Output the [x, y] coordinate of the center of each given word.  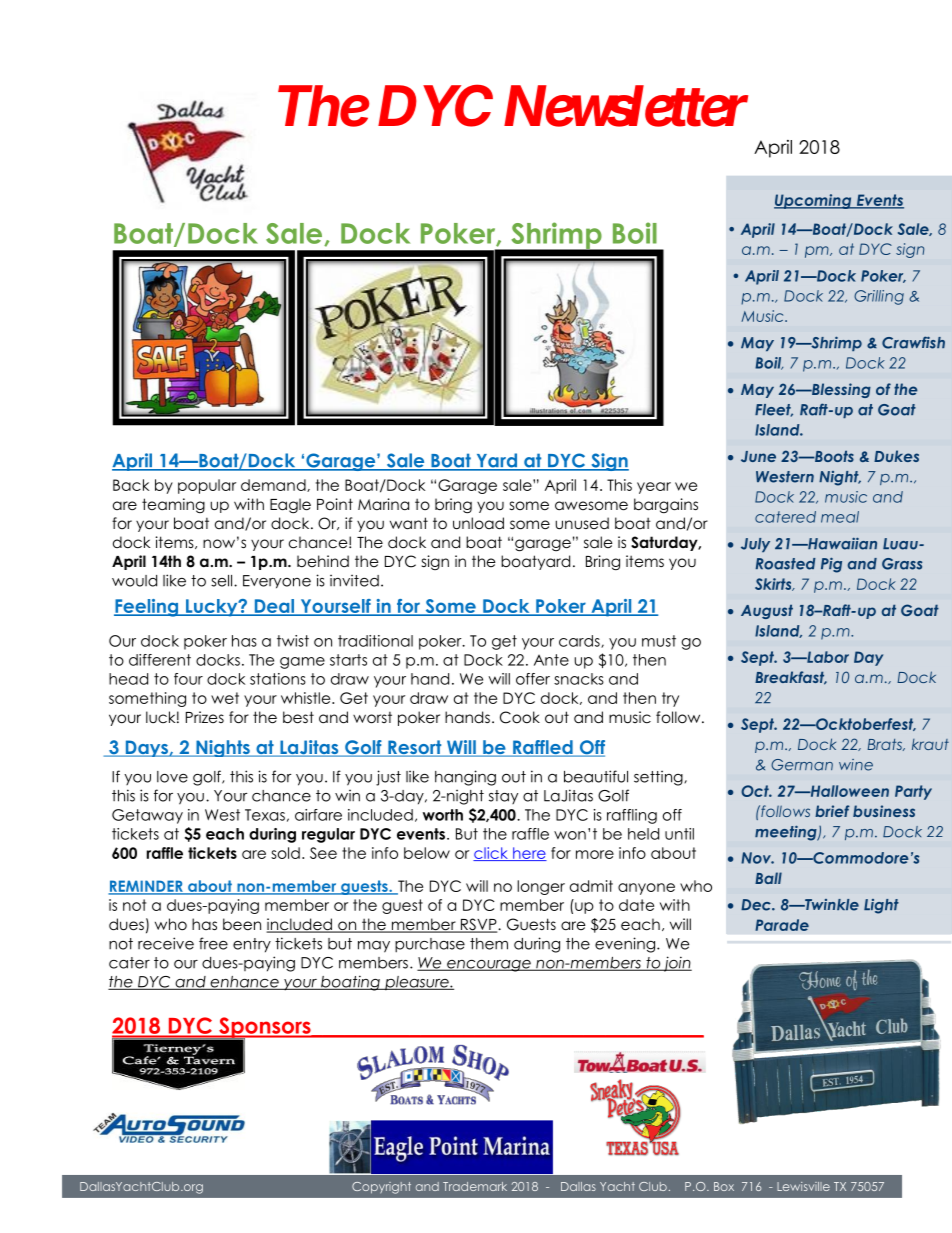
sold [285, 853]
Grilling [879, 297]
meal [840, 517]
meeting [787, 833]
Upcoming [814, 201]
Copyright [381, 1188]
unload [478, 523]
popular [207, 486]
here [529, 854]
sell [223, 581]
